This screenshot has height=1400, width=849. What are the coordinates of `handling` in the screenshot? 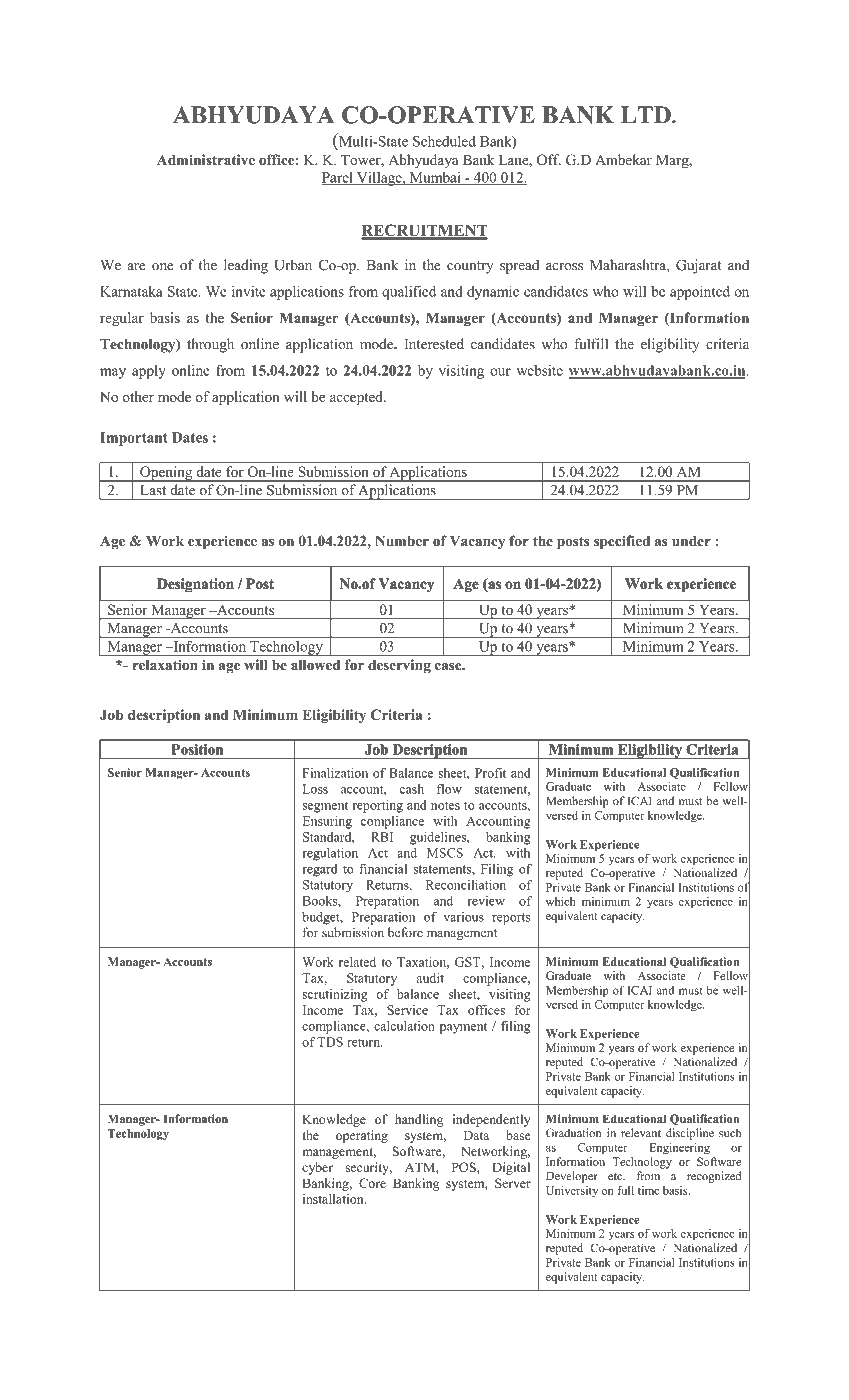 It's located at (419, 1120).
